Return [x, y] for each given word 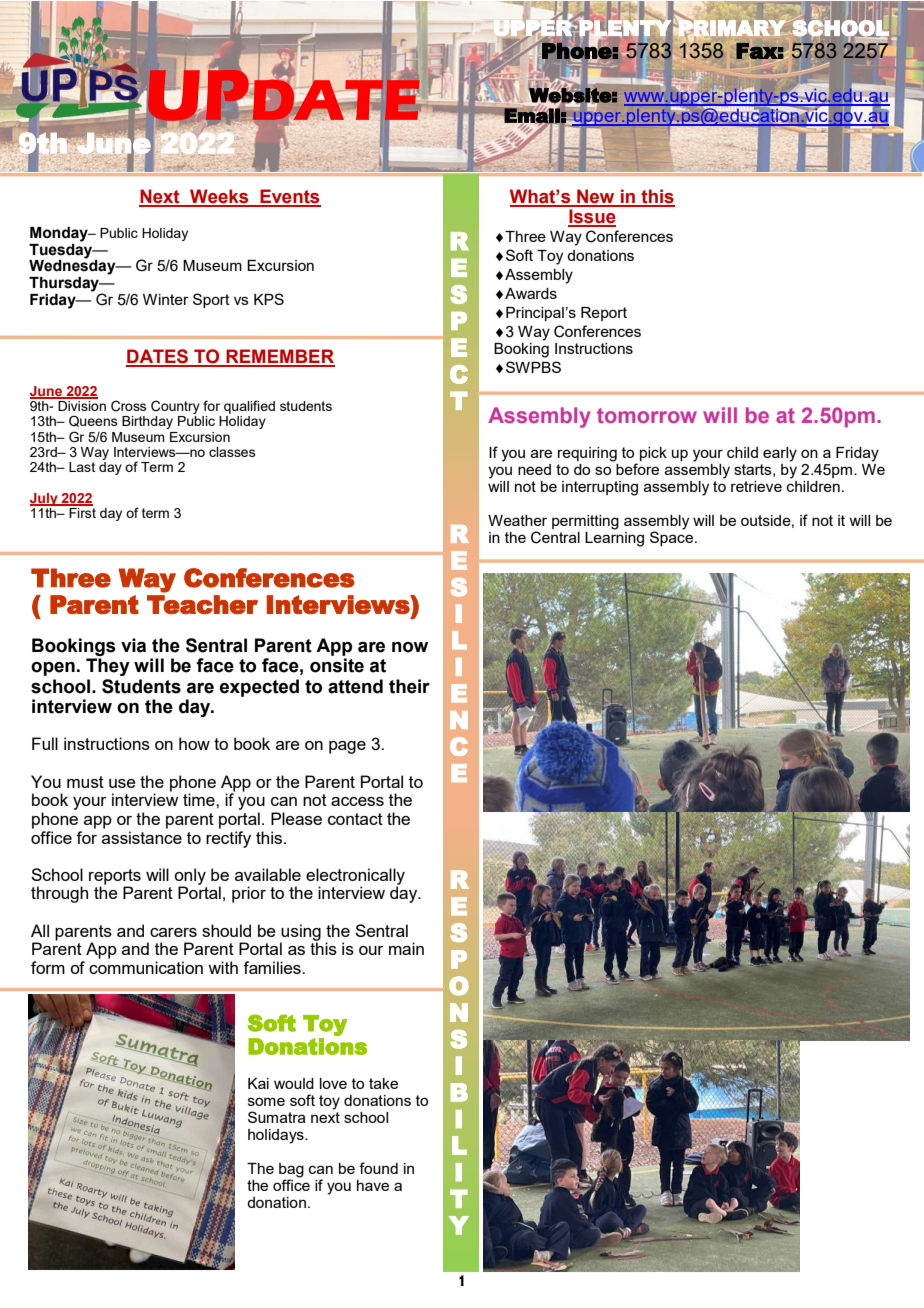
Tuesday [62, 250]
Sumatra [277, 1117]
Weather [517, 520]
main [406, 948]
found [378, 1168]
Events [289, 197]
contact [355, 819]
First [81, 511]
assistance [142, 837]
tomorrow [647, 415]
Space [673, 537]
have [373, 1185]
